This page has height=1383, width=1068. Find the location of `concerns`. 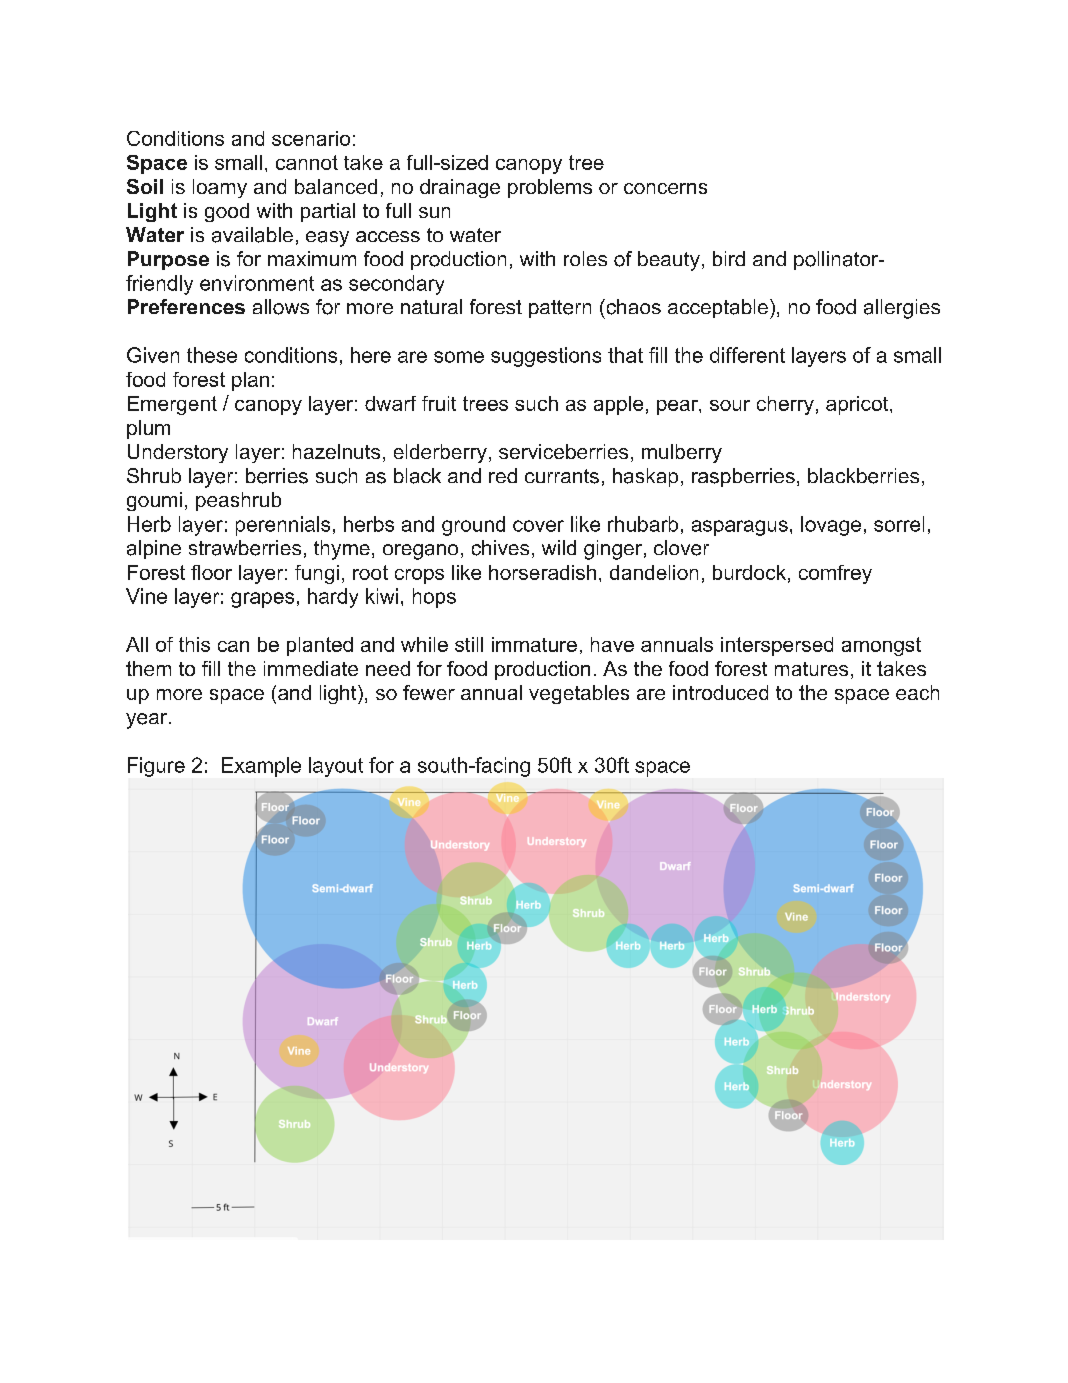

concerns is located at coordinates (665, 188).
